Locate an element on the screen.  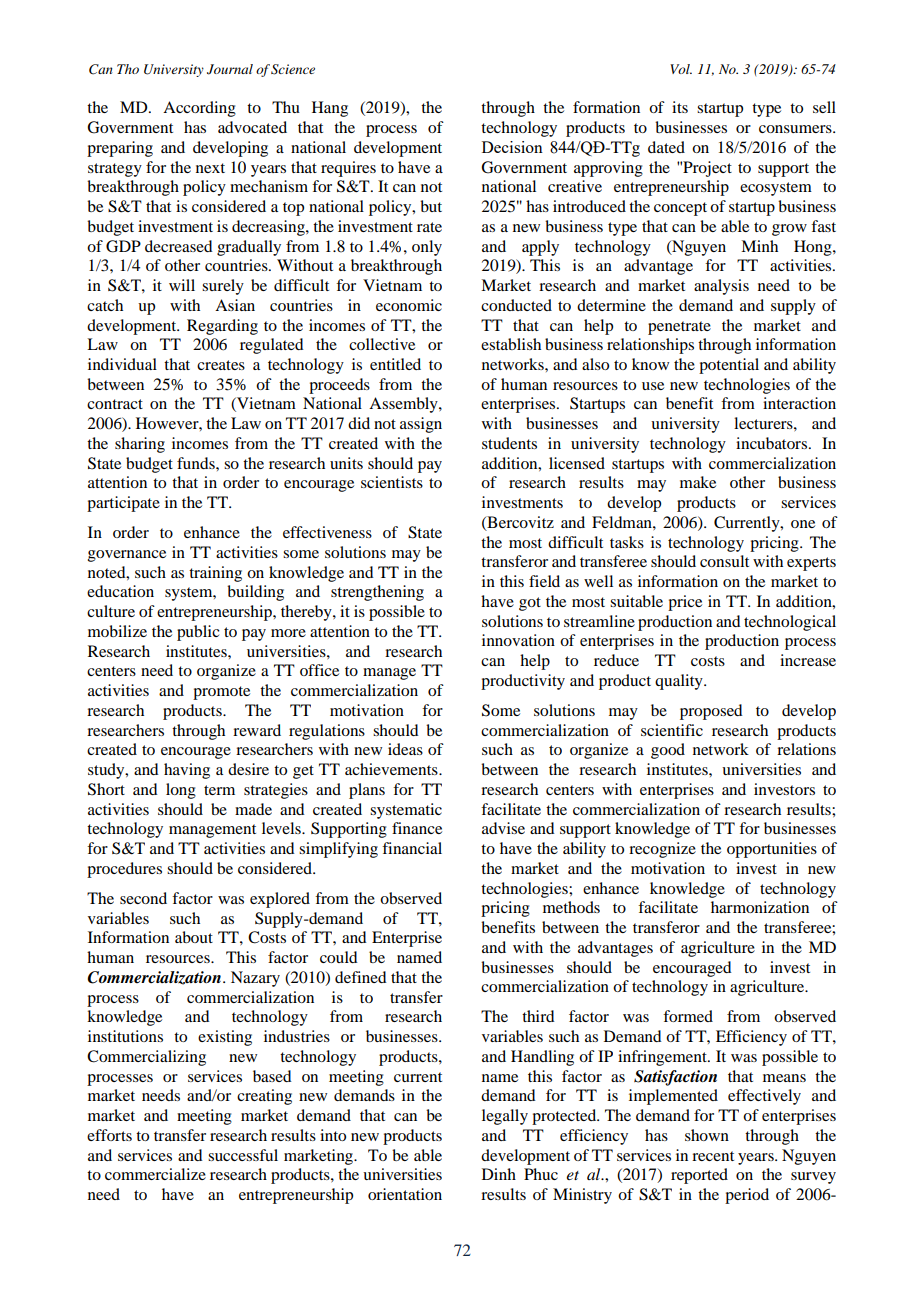
funds is located at coordinates (197, 463).
